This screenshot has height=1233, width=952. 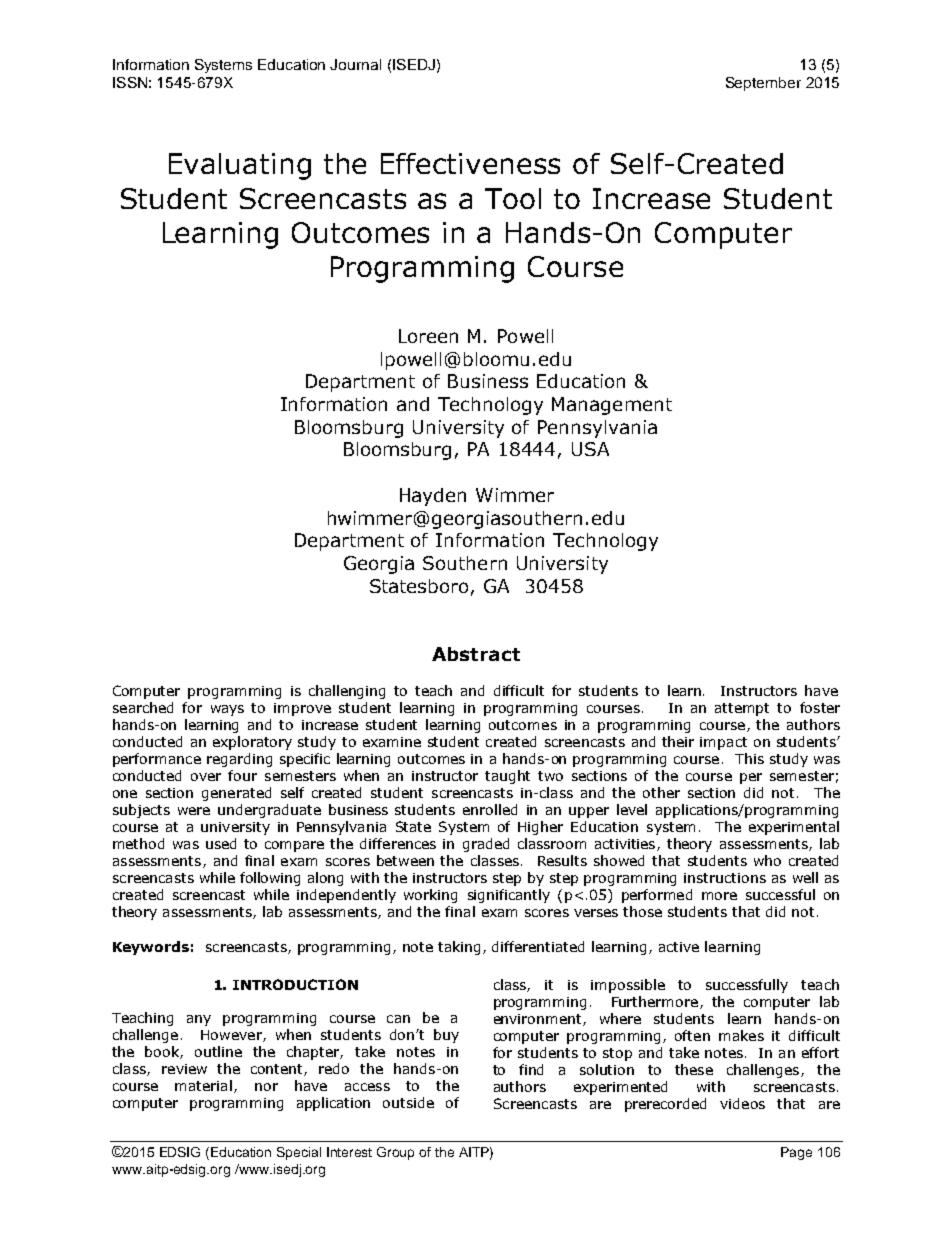 I want to click on This, so click(x=749, y=758).
